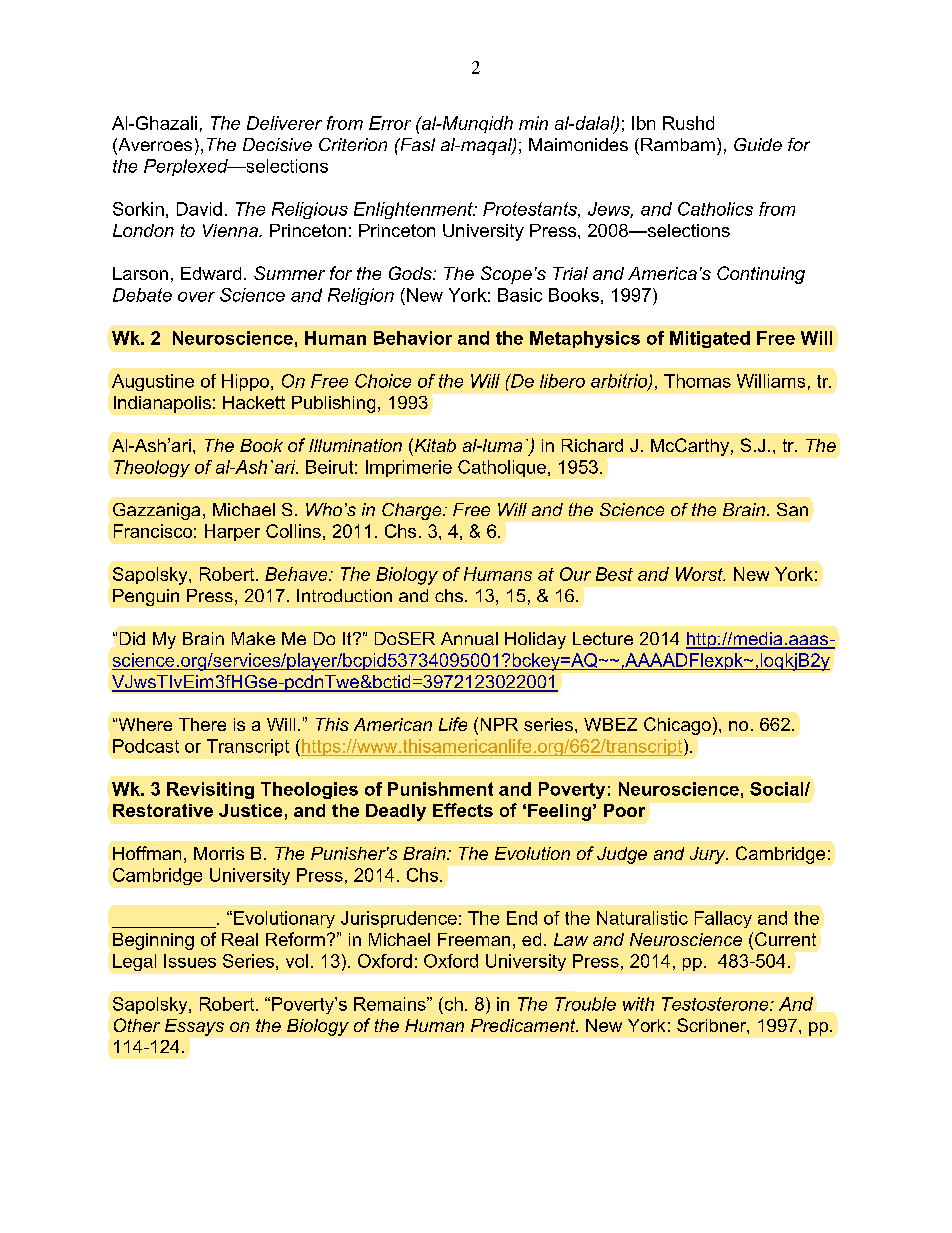 Image resolution: width=952 pixels, height=1233 pixels. I want to click on Fasl, so click(416, 144).
